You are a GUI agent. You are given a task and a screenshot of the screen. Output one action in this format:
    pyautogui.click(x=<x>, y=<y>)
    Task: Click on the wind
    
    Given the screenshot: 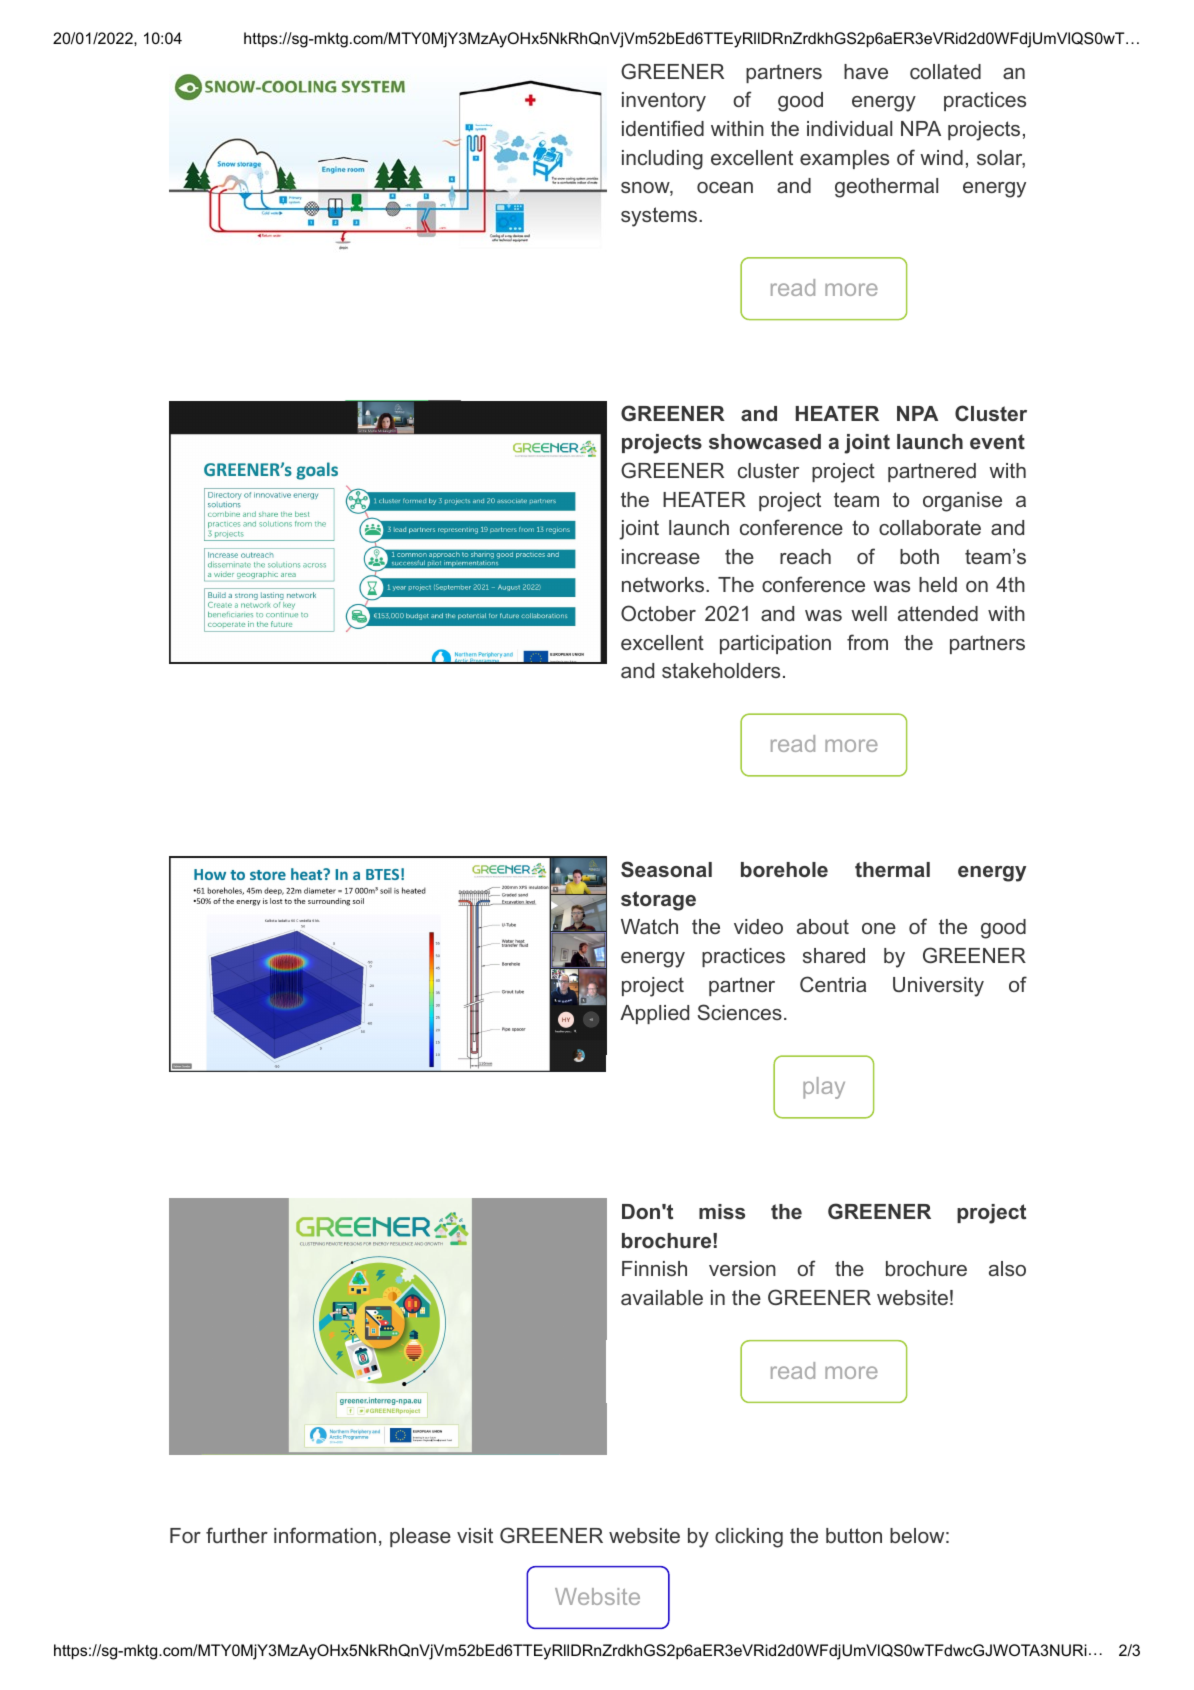 What is the action you would take?
    pyautogui.click(x=941, y=157)
